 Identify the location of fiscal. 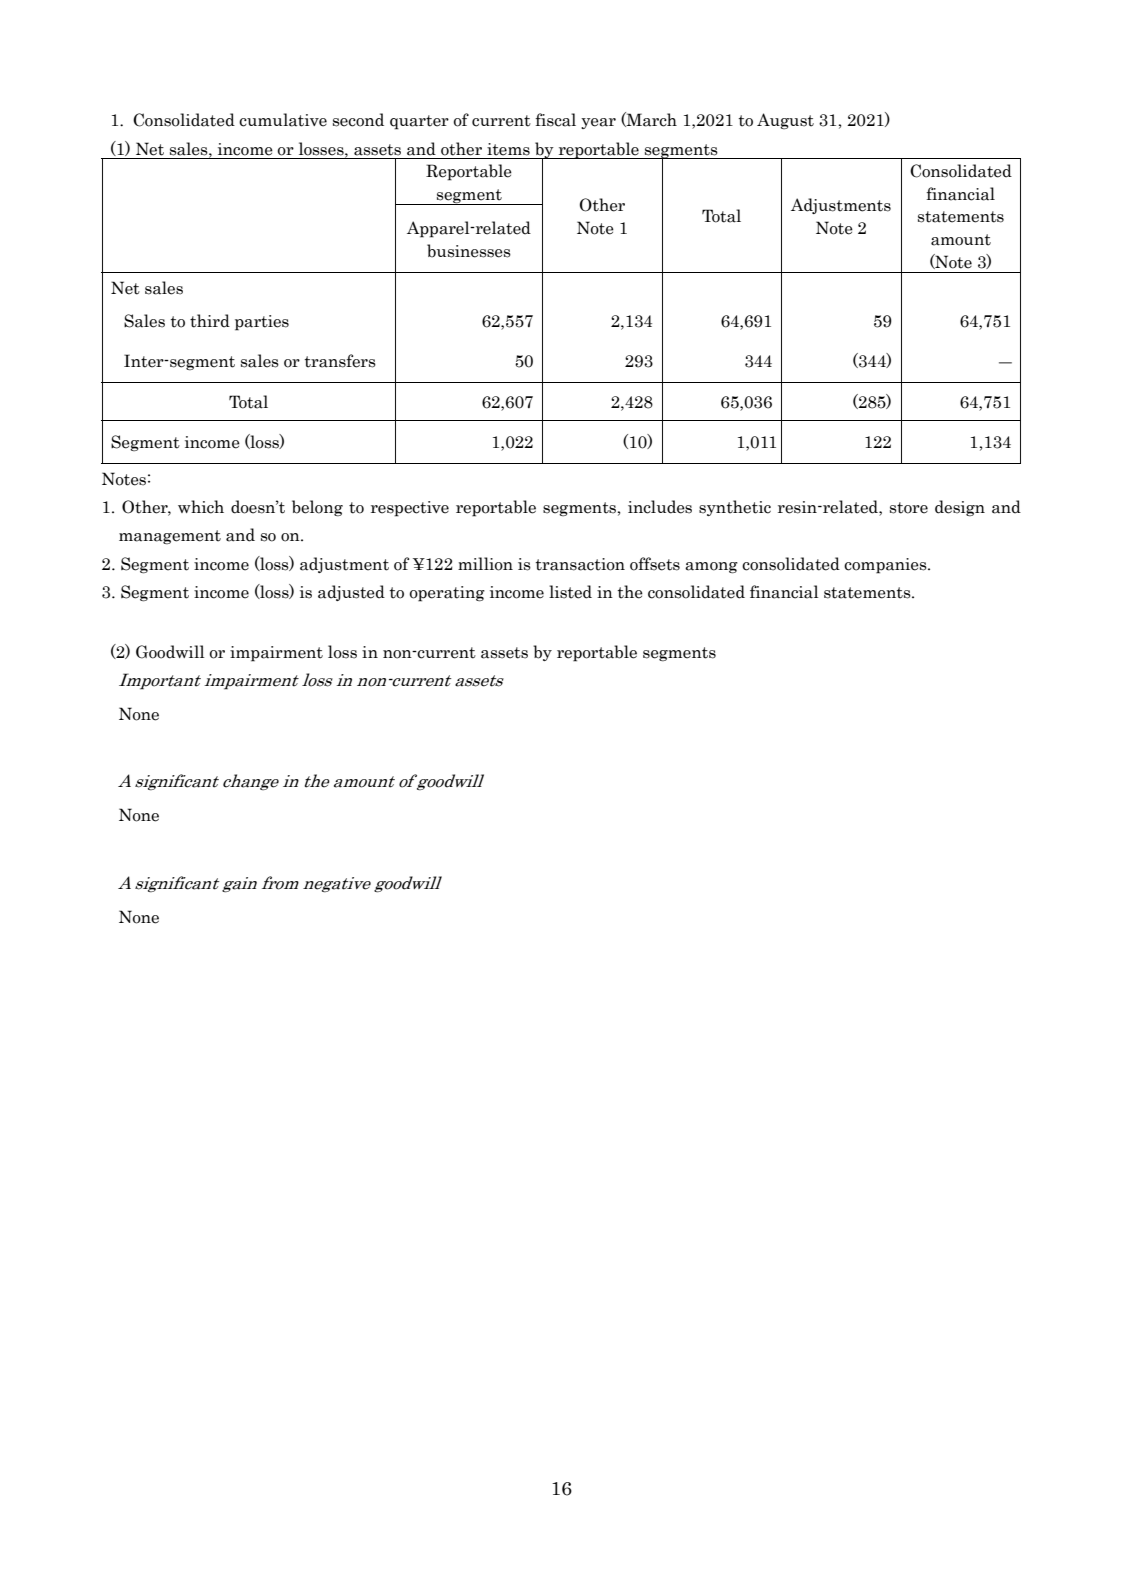
(555, 120).
